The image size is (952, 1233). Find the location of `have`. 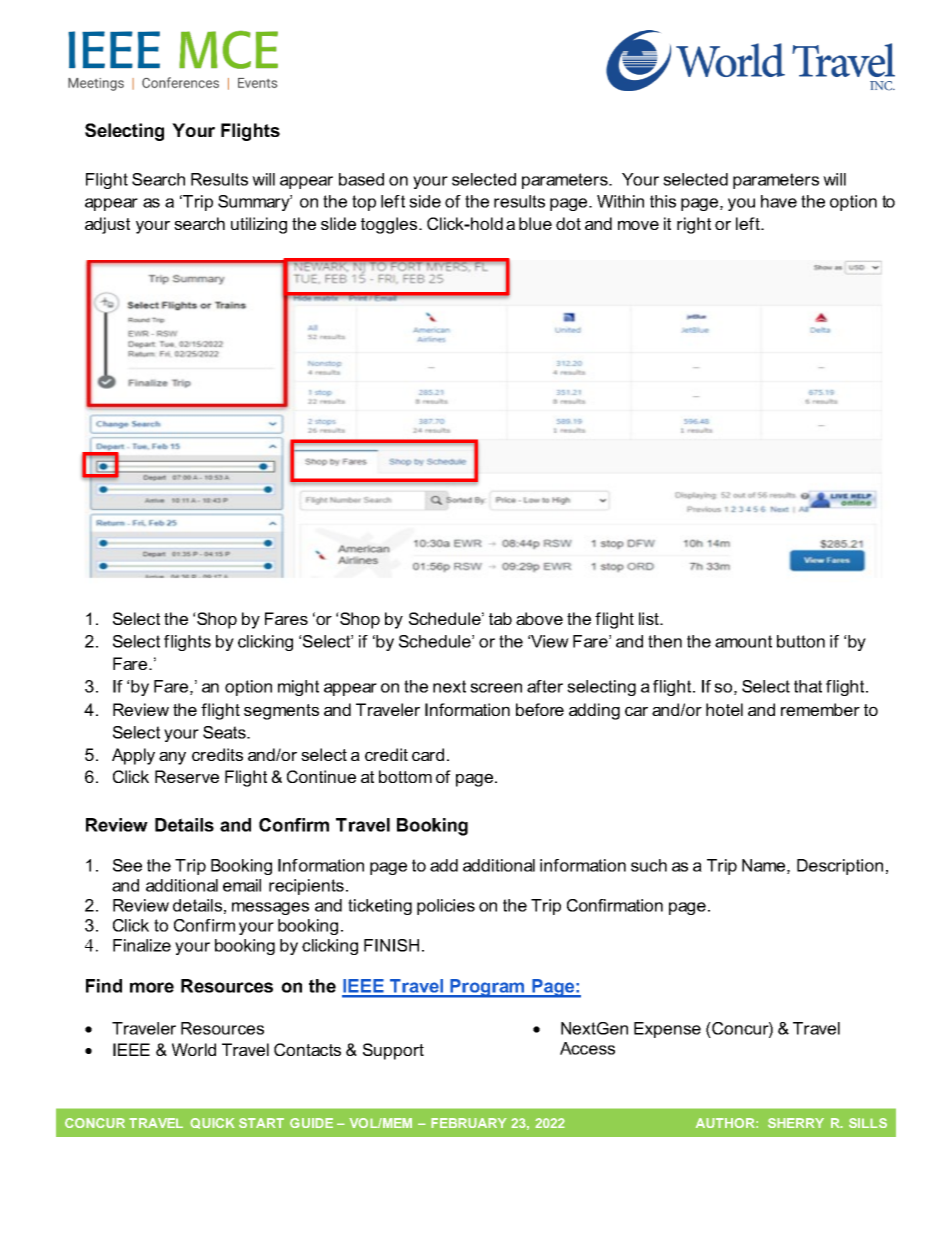

have is located at coordinates (779, 201).
